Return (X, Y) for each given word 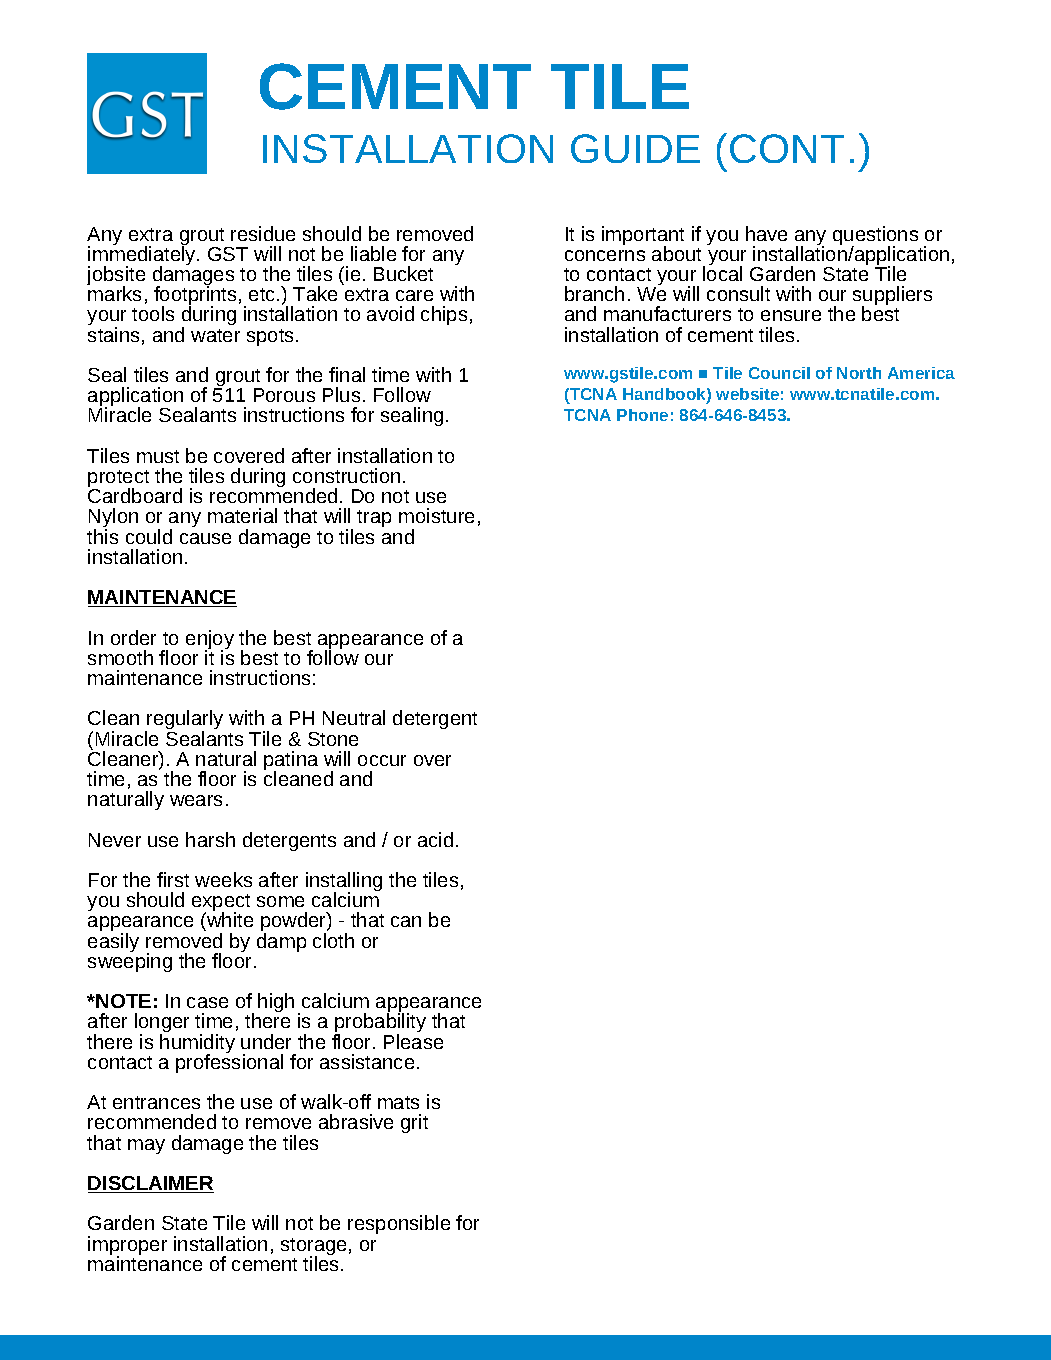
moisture (436, 515)
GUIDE (635, 148)
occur (382, 760)
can (406, 921)
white (229, 921)
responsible (399, 1224)
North (859, 373)
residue (263, 233)
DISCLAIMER (151, 1184)
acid (435, 839)
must (158, 456)
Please (413, 1041)
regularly (184, 721)
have (766, 233)
